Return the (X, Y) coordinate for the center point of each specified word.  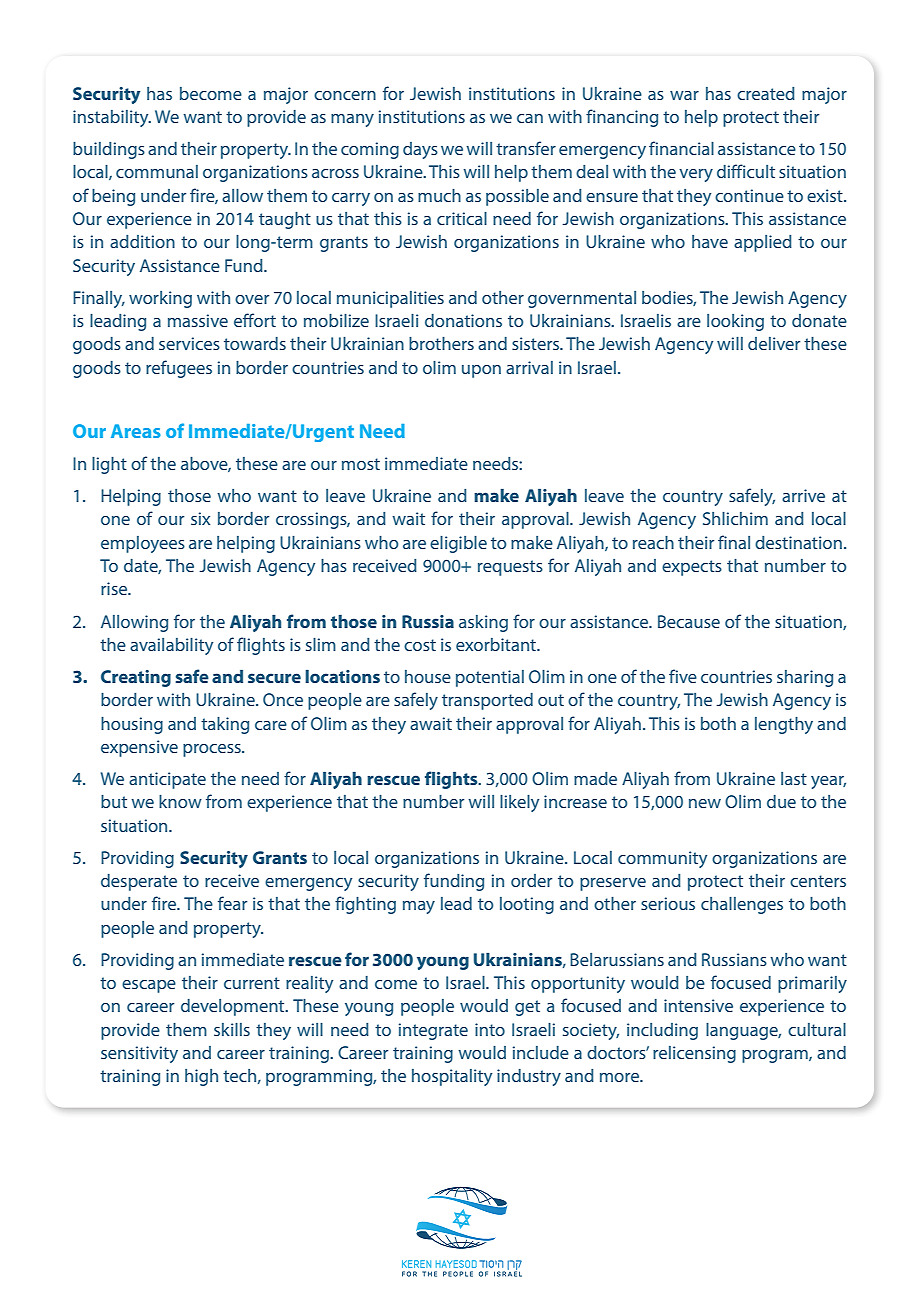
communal (157, 171)
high (201, 1077)
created (766, 93)
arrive (803, 495)
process (213, 750)
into (490, 1029)
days (420, 150)
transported (487, 701)
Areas (136, 431)
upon (481, 371)
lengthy (784, 725)
